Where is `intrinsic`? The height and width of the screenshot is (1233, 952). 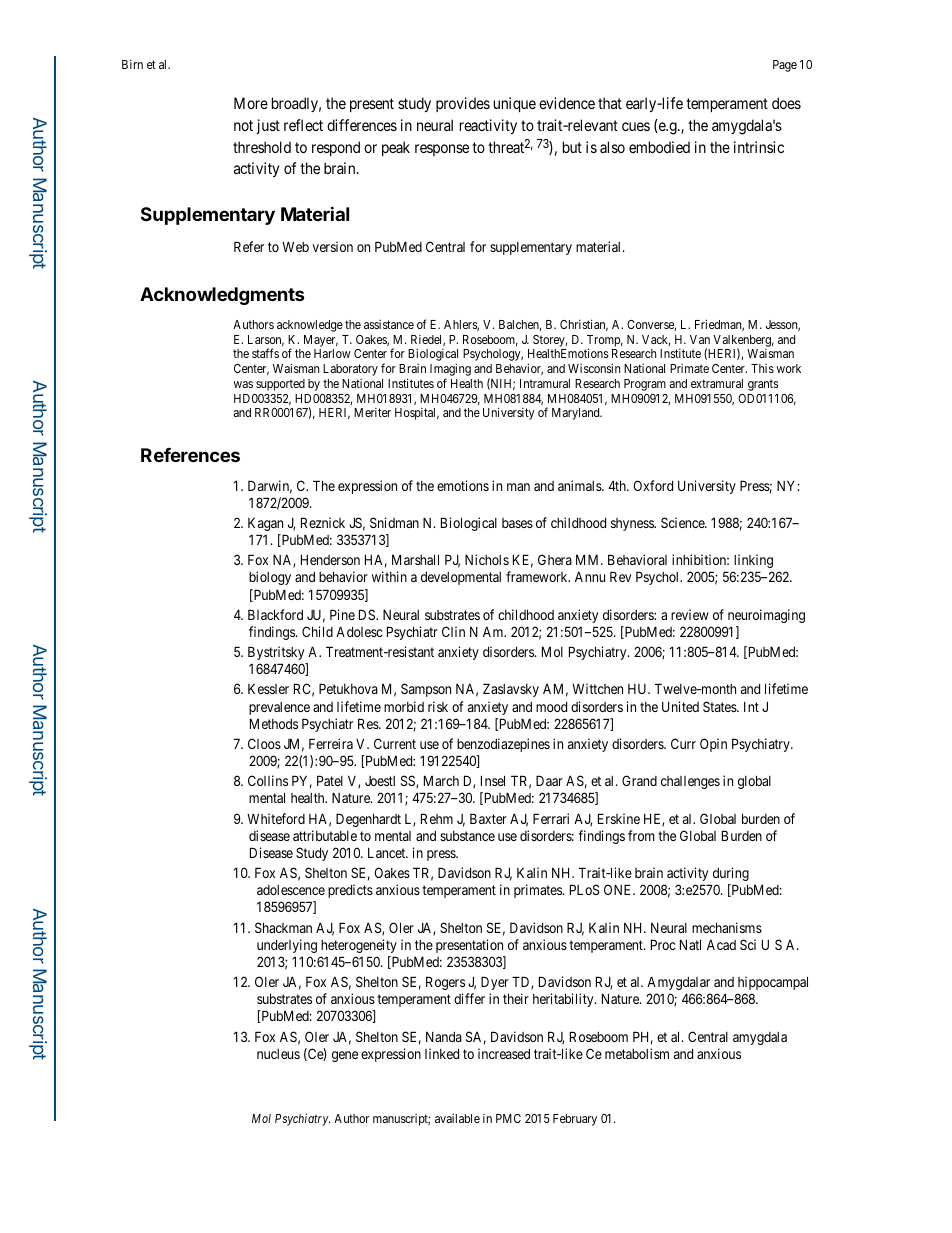 intrinsic is located at coordinates (759, 147).
